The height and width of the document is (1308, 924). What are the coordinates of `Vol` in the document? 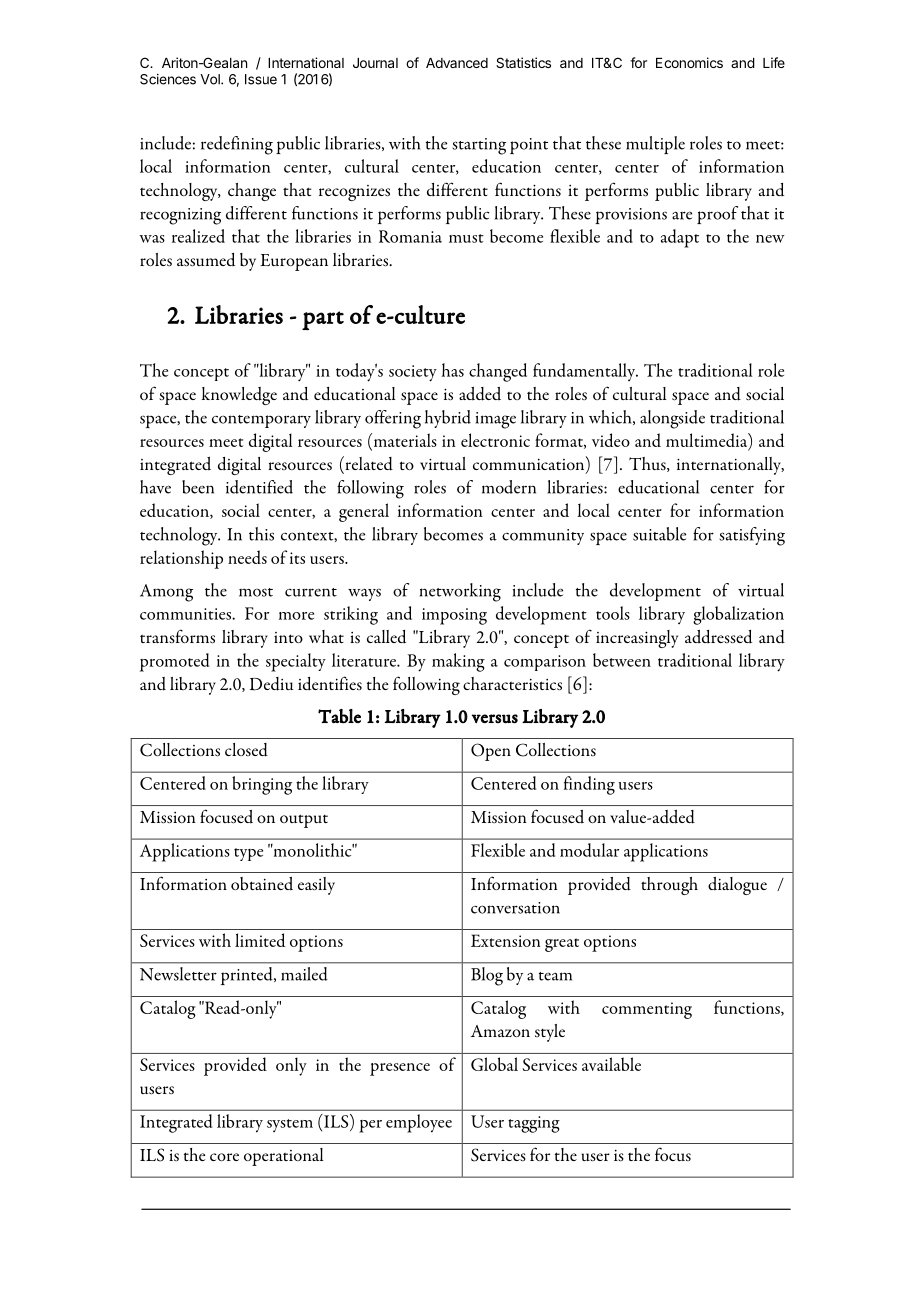 It's located at (211, 79).
